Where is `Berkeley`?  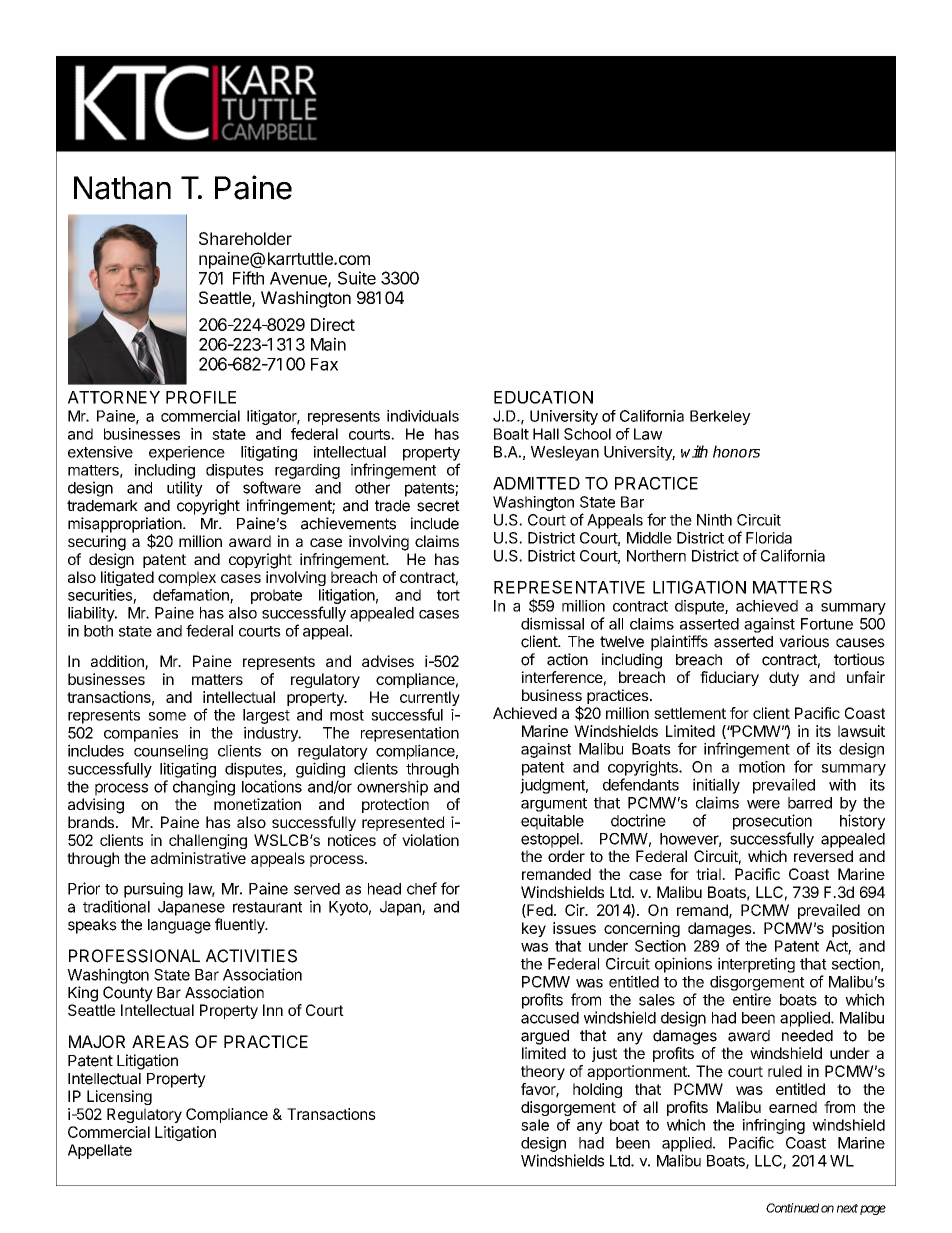
Berkeley is located at coordinates (720, 417).
